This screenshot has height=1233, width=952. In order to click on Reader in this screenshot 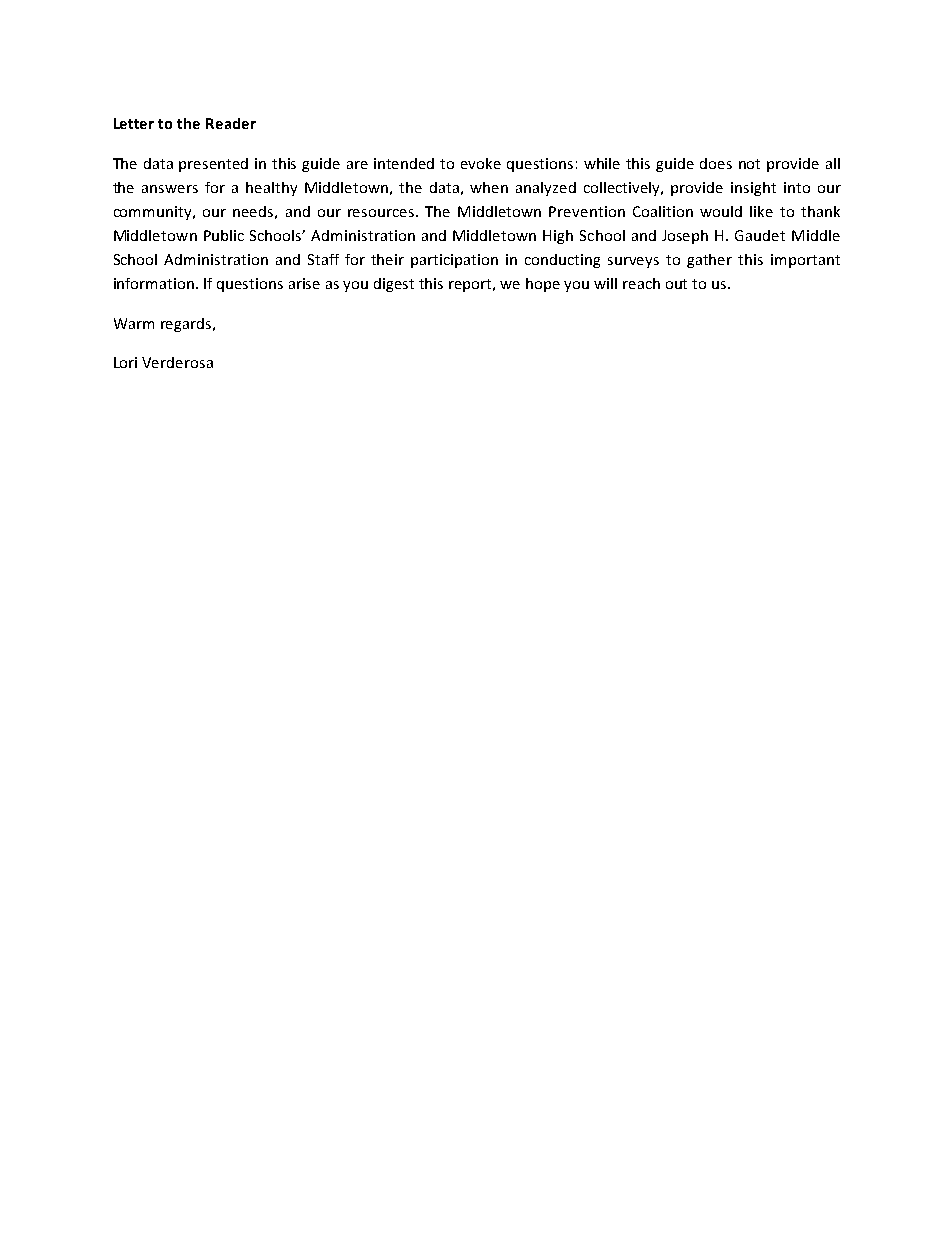, I will do `click(231, 123)`.
